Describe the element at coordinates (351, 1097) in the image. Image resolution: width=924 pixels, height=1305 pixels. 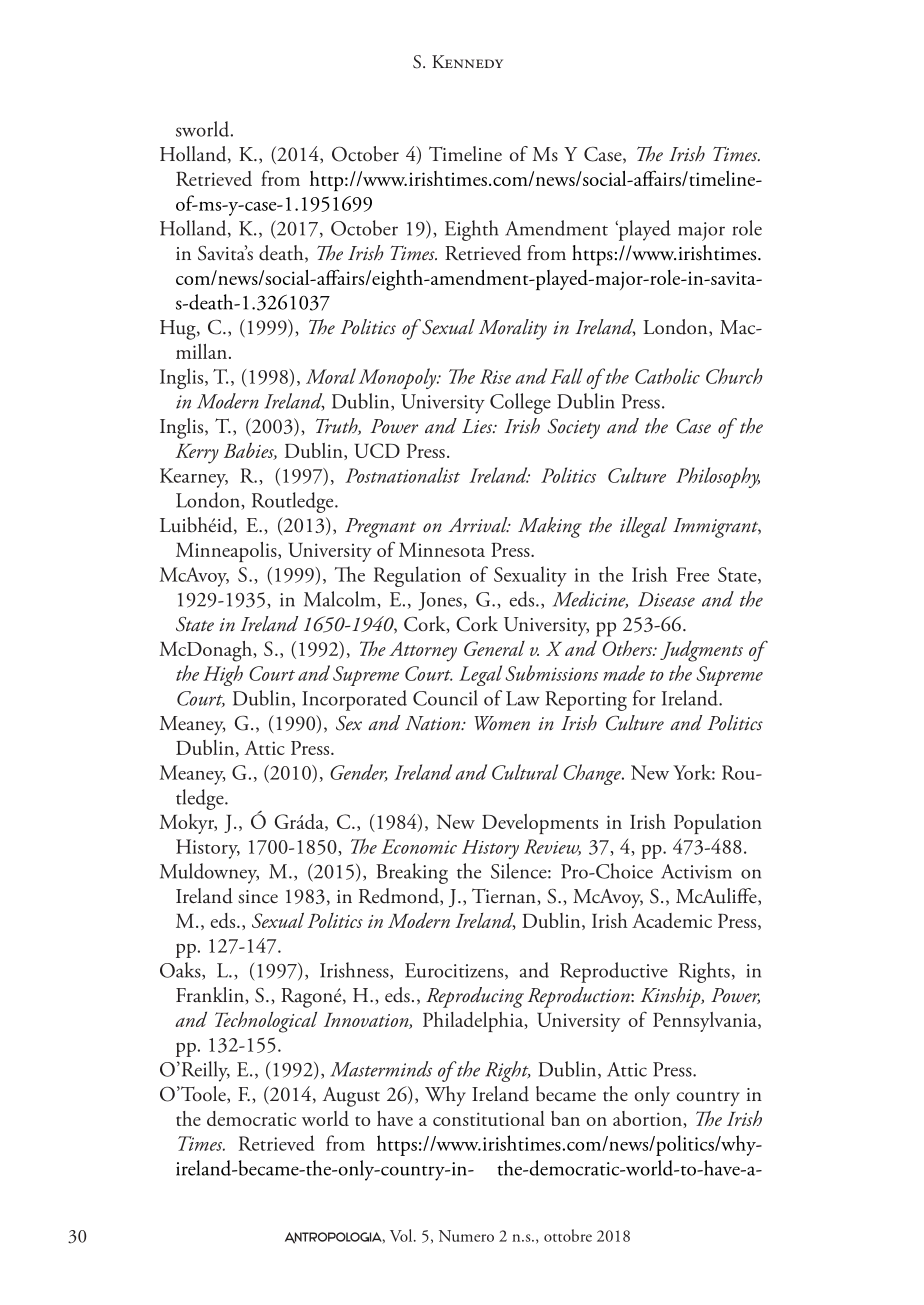
I see `August` at that location.
